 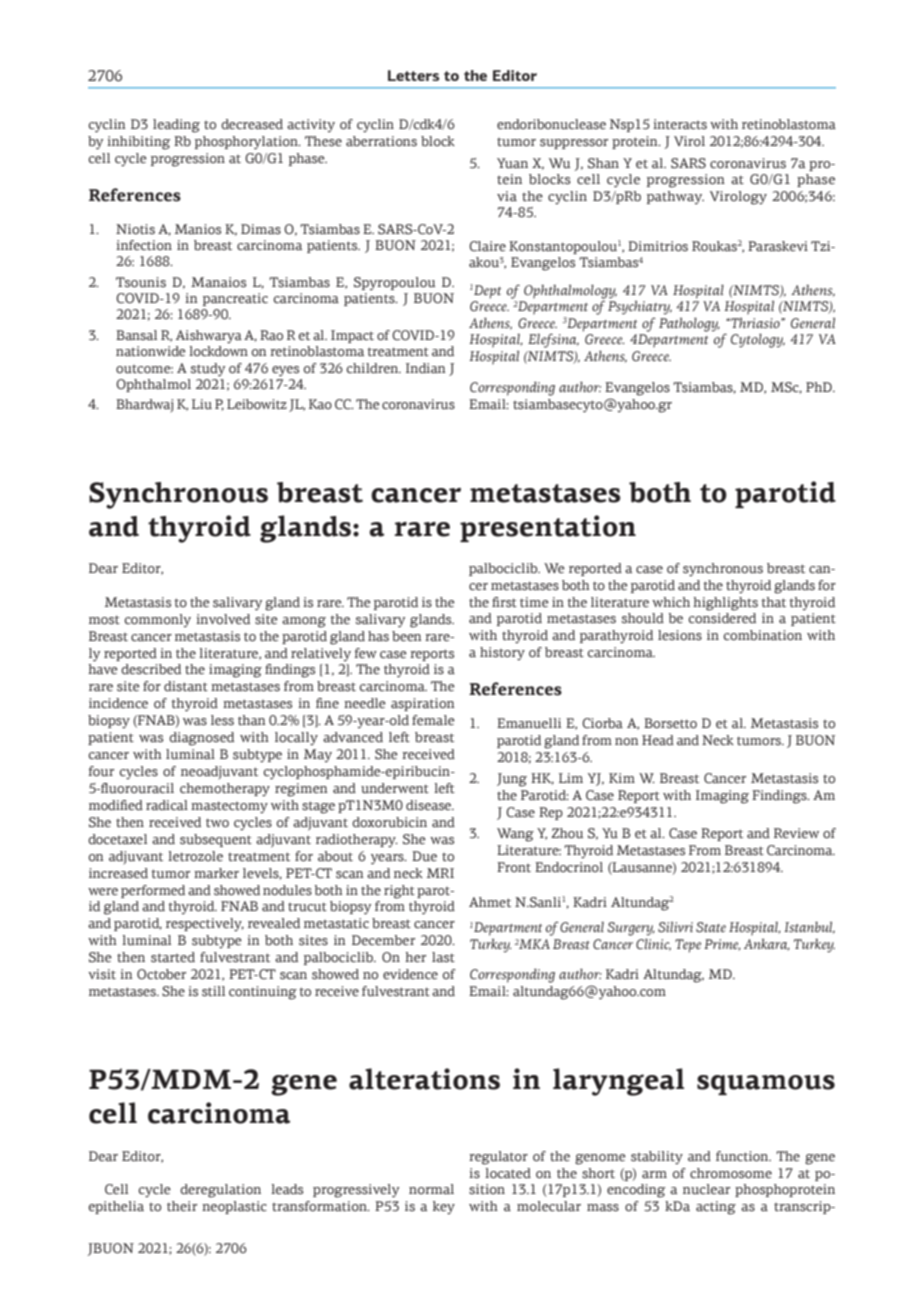 What do you see at coordinates (548, 528) in the screenshot?
I see `presentation` at bounding box center [548, 528].
